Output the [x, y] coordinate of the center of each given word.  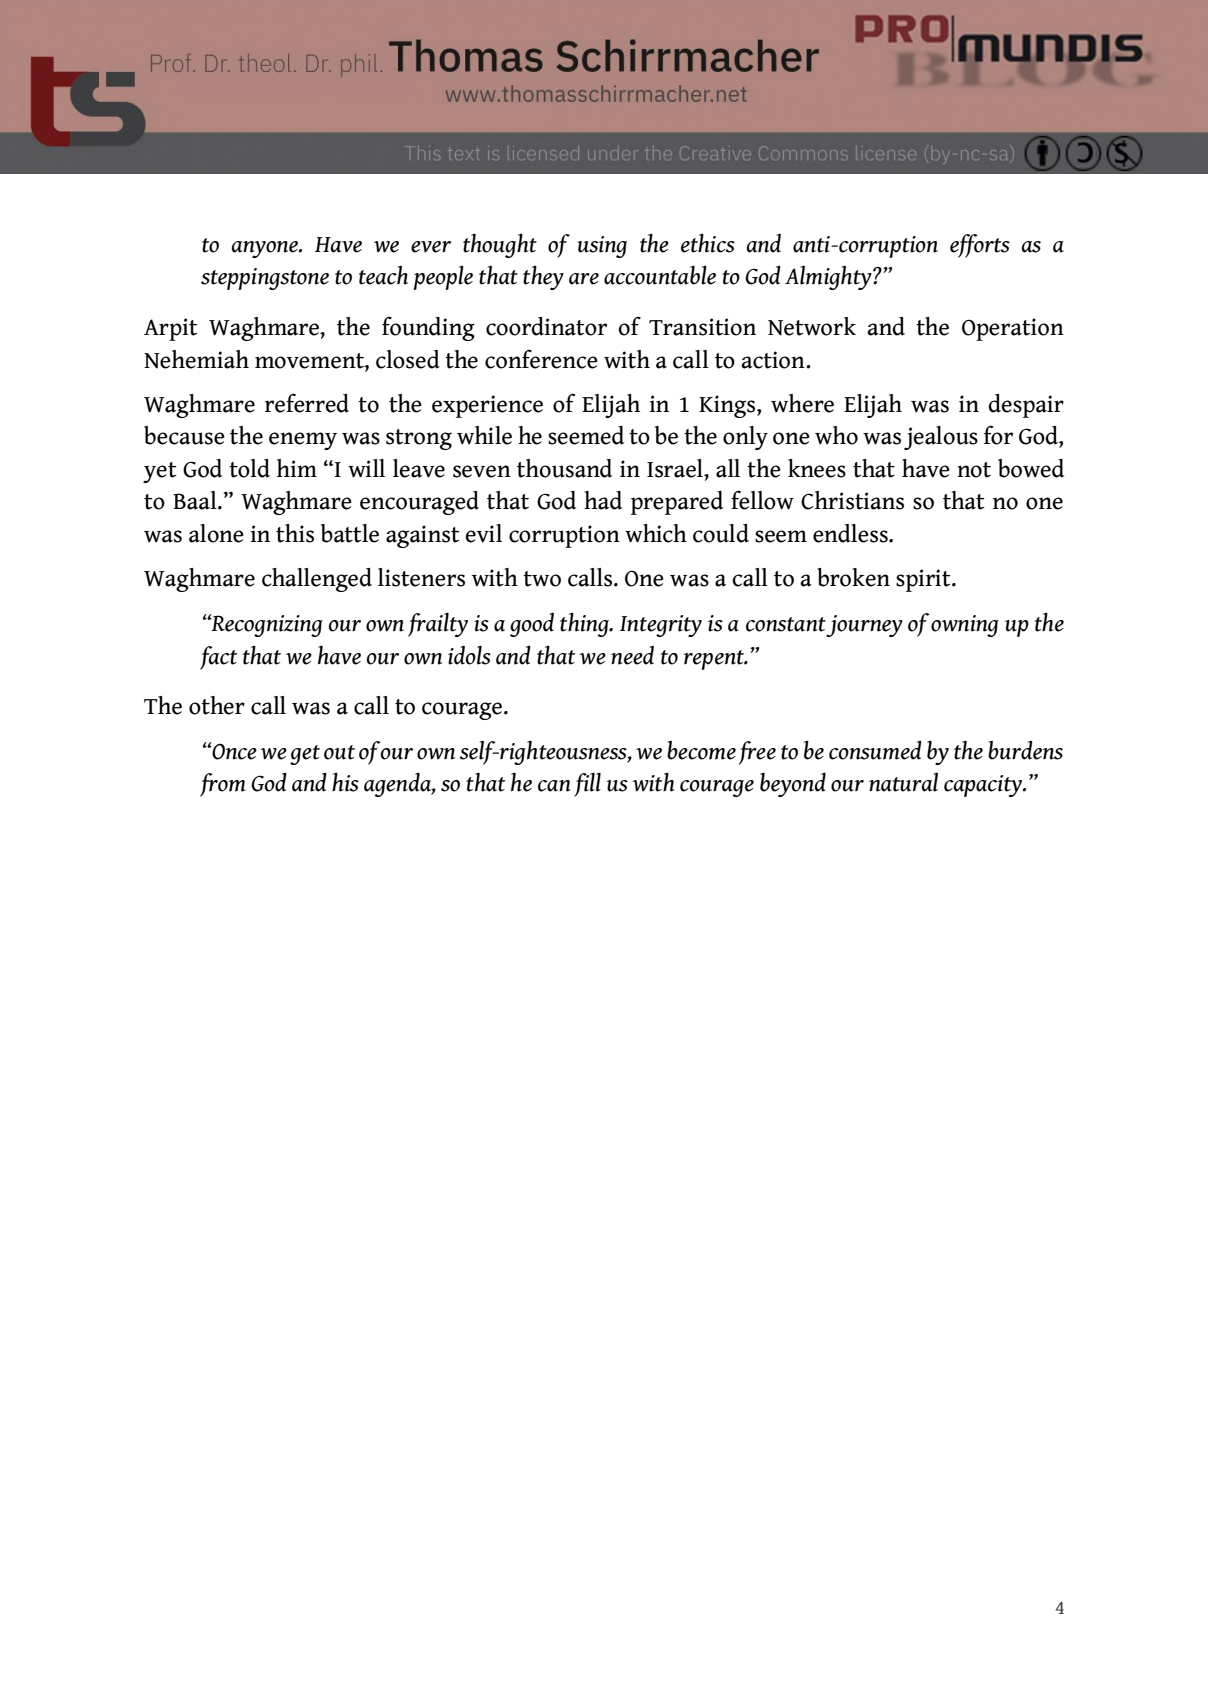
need [632, 655]
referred [307, 403]
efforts [980, 246]
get [305, 755]
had [603, 500]
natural [903, 782]
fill [587, 784]
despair [1026, 406]
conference [541, 359]
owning [965, 626]
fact [218, 658]
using [602, 247]
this [295, 533]
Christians [852, 500]
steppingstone [265, 279]
